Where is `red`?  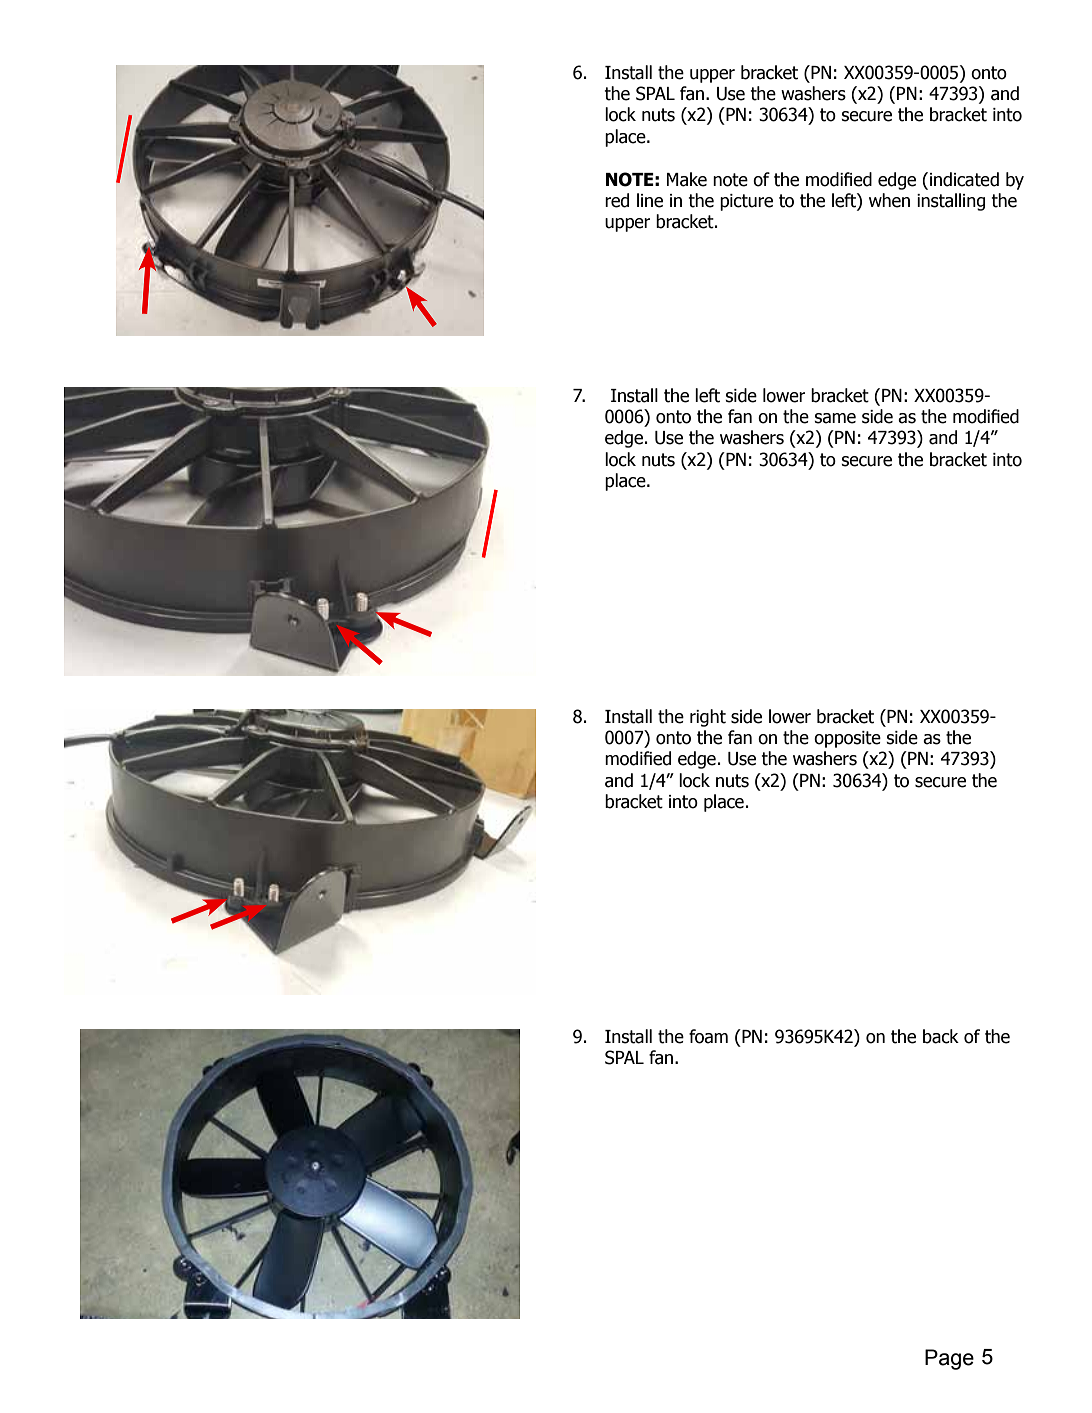 red is located at coordinates (617, 200).
